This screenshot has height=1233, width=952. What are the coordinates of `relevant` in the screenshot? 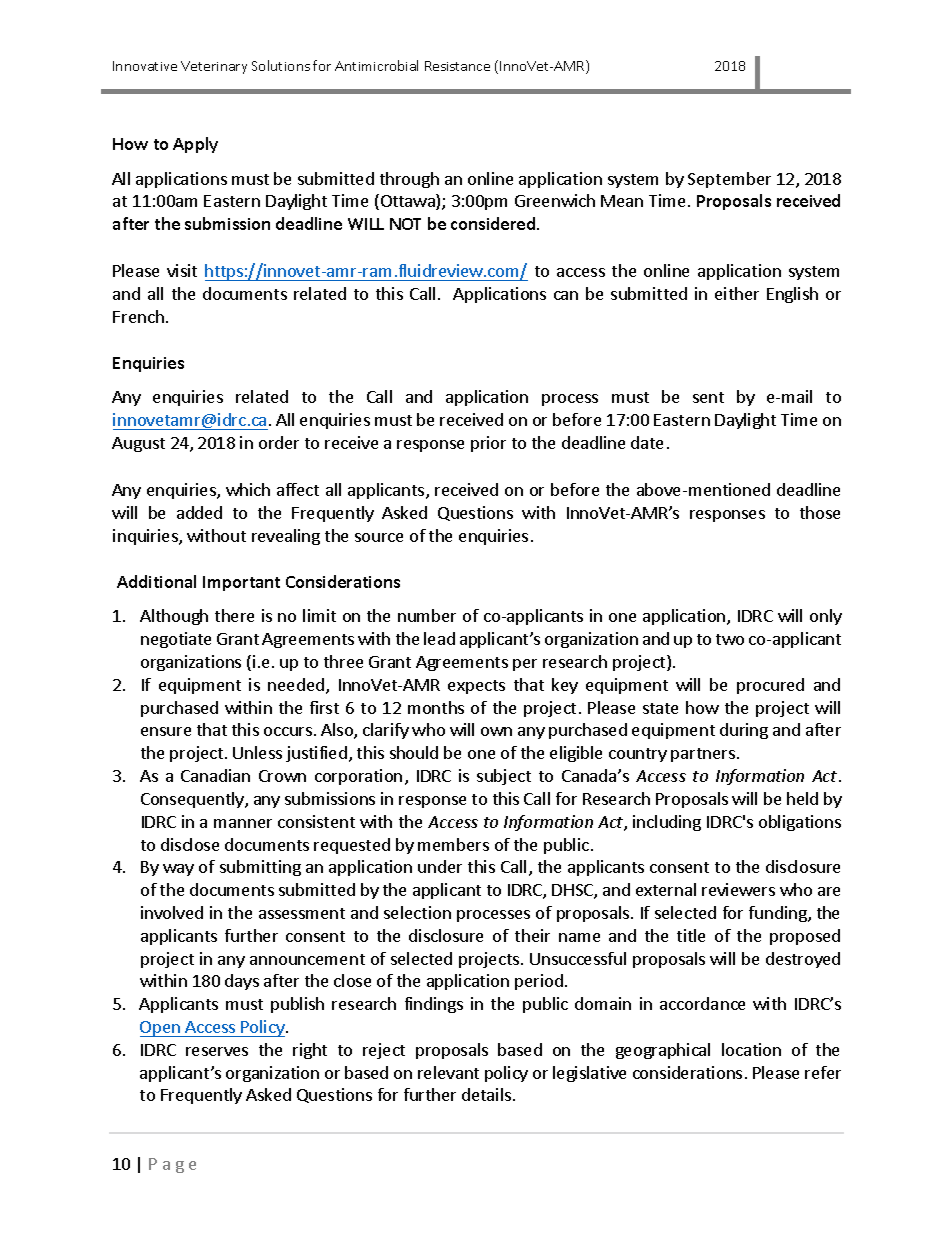 It's located at (448, 1072).
